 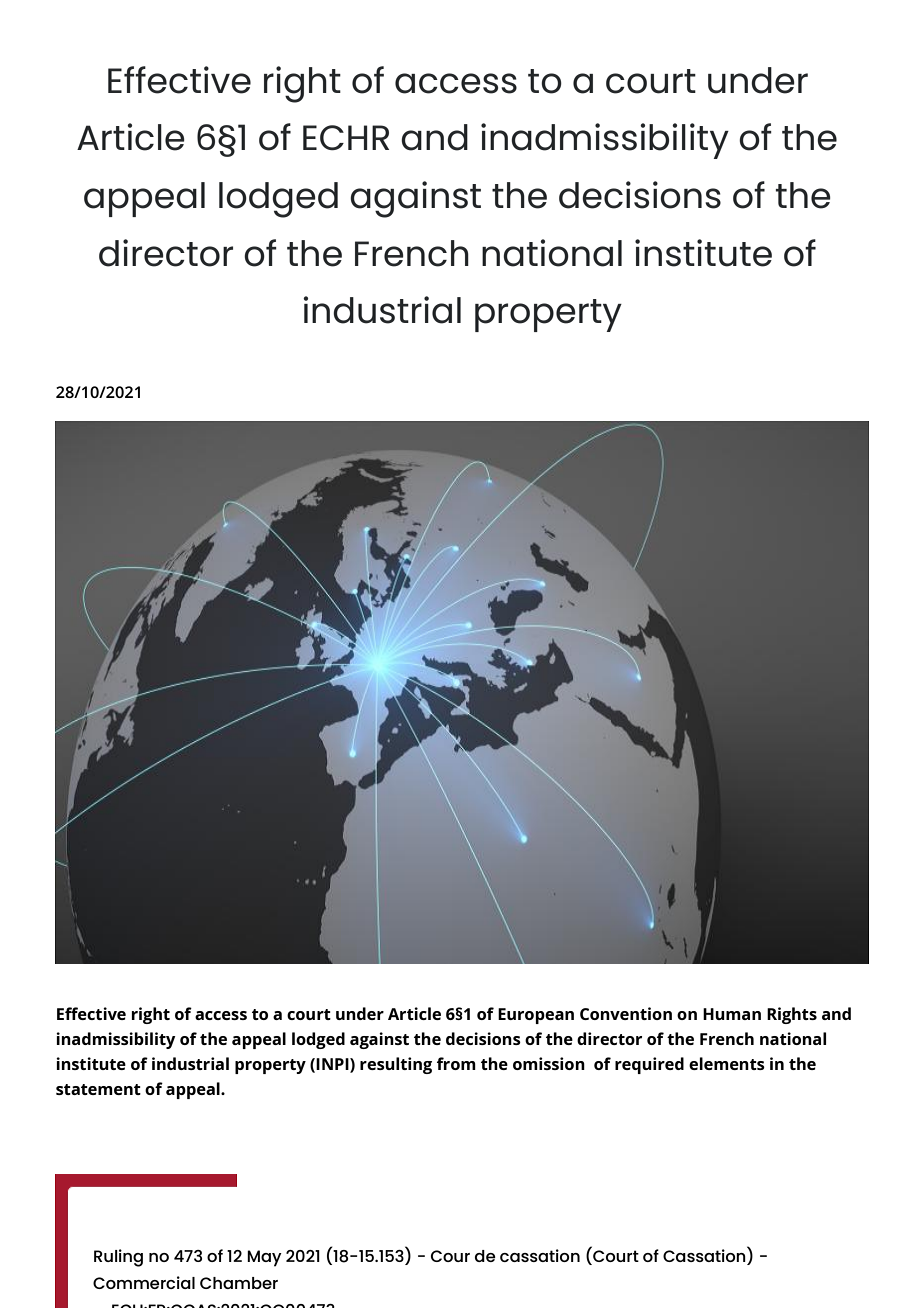 What do you see at coordinates (456, 1063) in the screenshot?
I see `from` at bounding box center [456, 1063].
